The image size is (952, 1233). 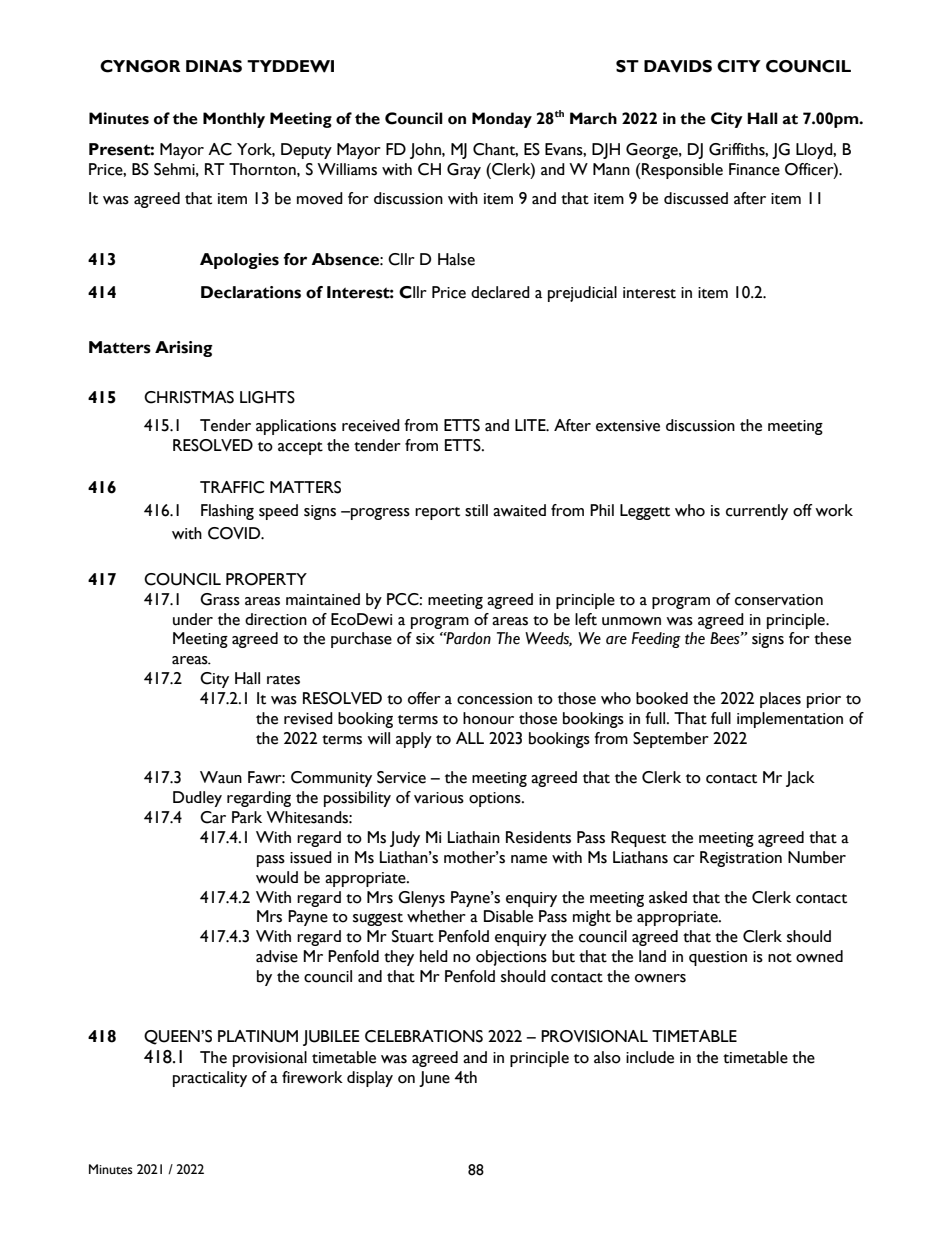 What do you see at coordinates (488, 718) in the document?
I see `honour` at bounding box center [488, 718].
